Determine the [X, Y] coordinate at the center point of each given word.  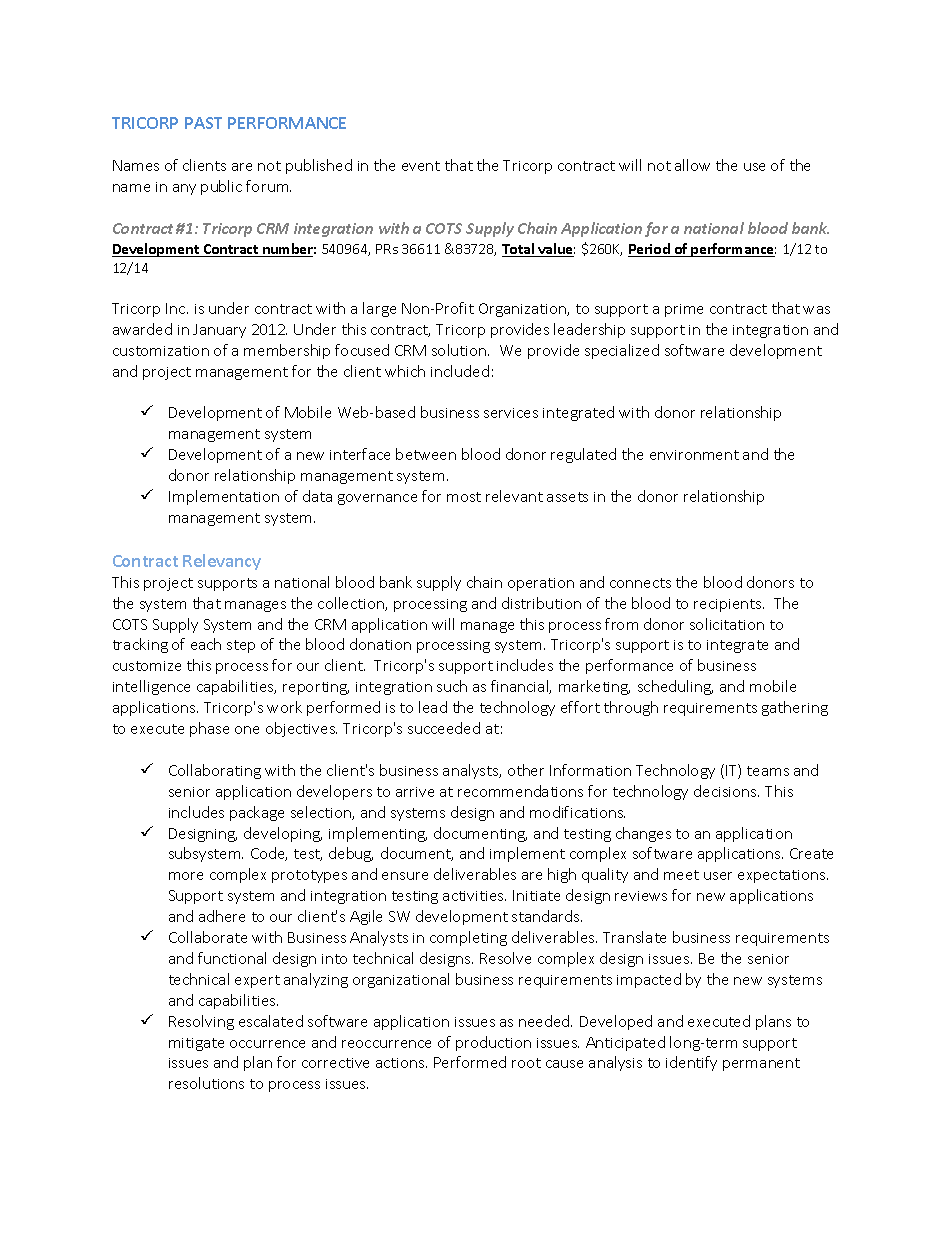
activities [474, 896]
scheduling [675, 687]
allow [692, 165]
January [219, 331]
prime [684, 310]
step [241, 646]
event [421, 166]
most [464, 497]
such [452, 686]
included [460, 371]
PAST [203, 123]
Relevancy [222, 562]
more [186, 876]
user [718, 876]
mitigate [196, 1044]
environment [694, 455]
